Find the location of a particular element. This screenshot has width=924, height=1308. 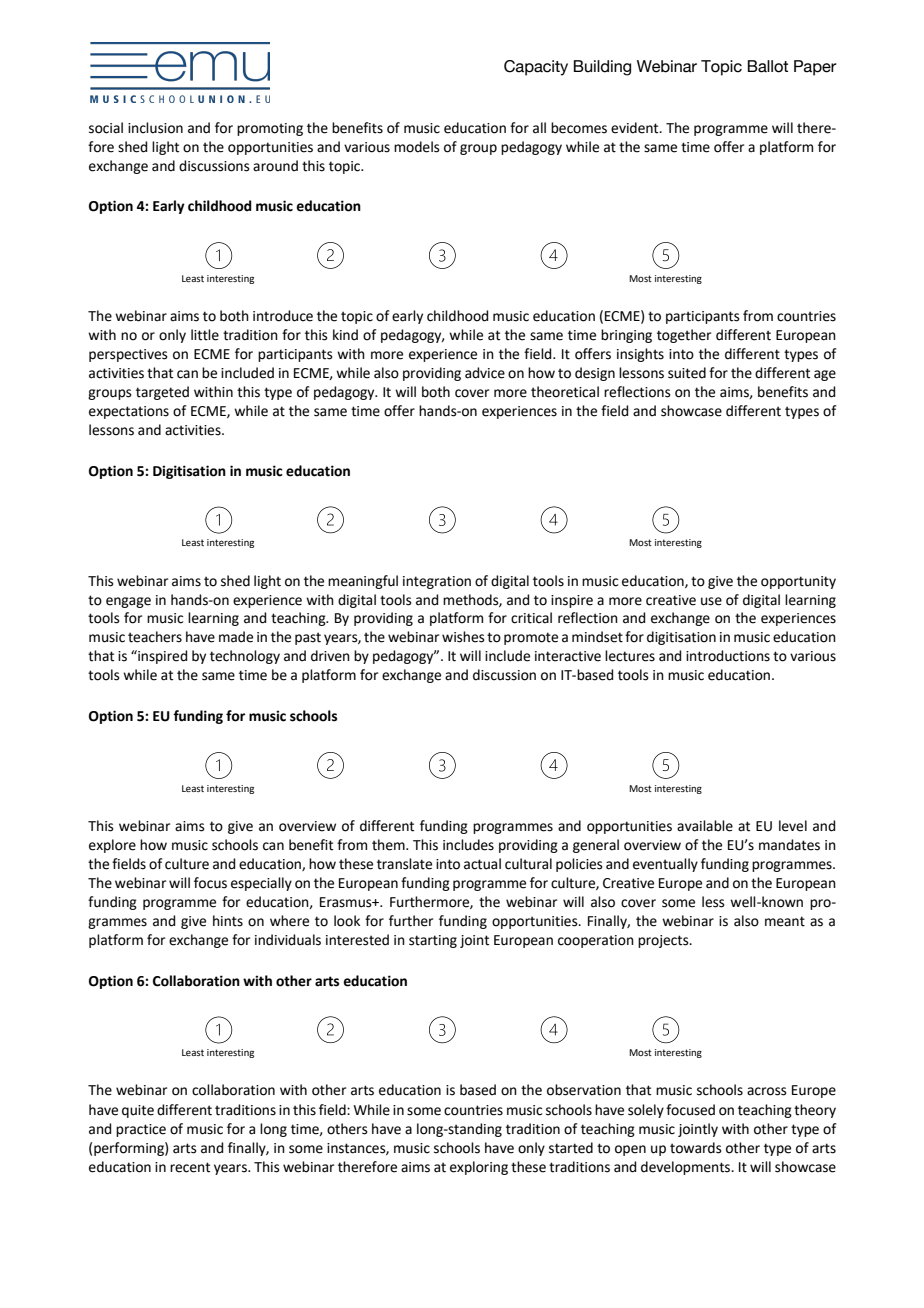

exploring is located at coordinates (479, 1168).
